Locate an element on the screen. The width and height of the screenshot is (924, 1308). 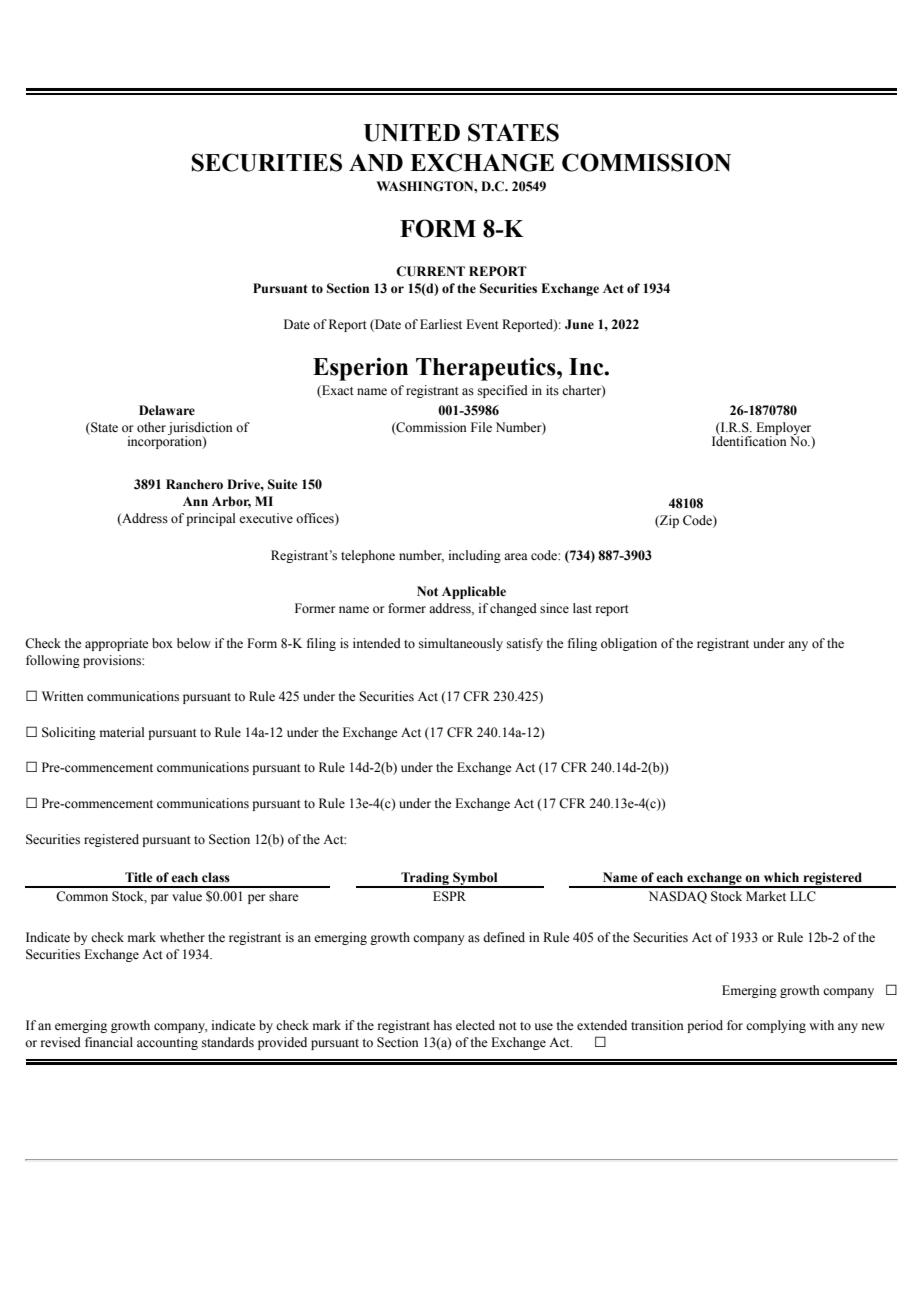
elected is located at coordinates (475, 1025).
